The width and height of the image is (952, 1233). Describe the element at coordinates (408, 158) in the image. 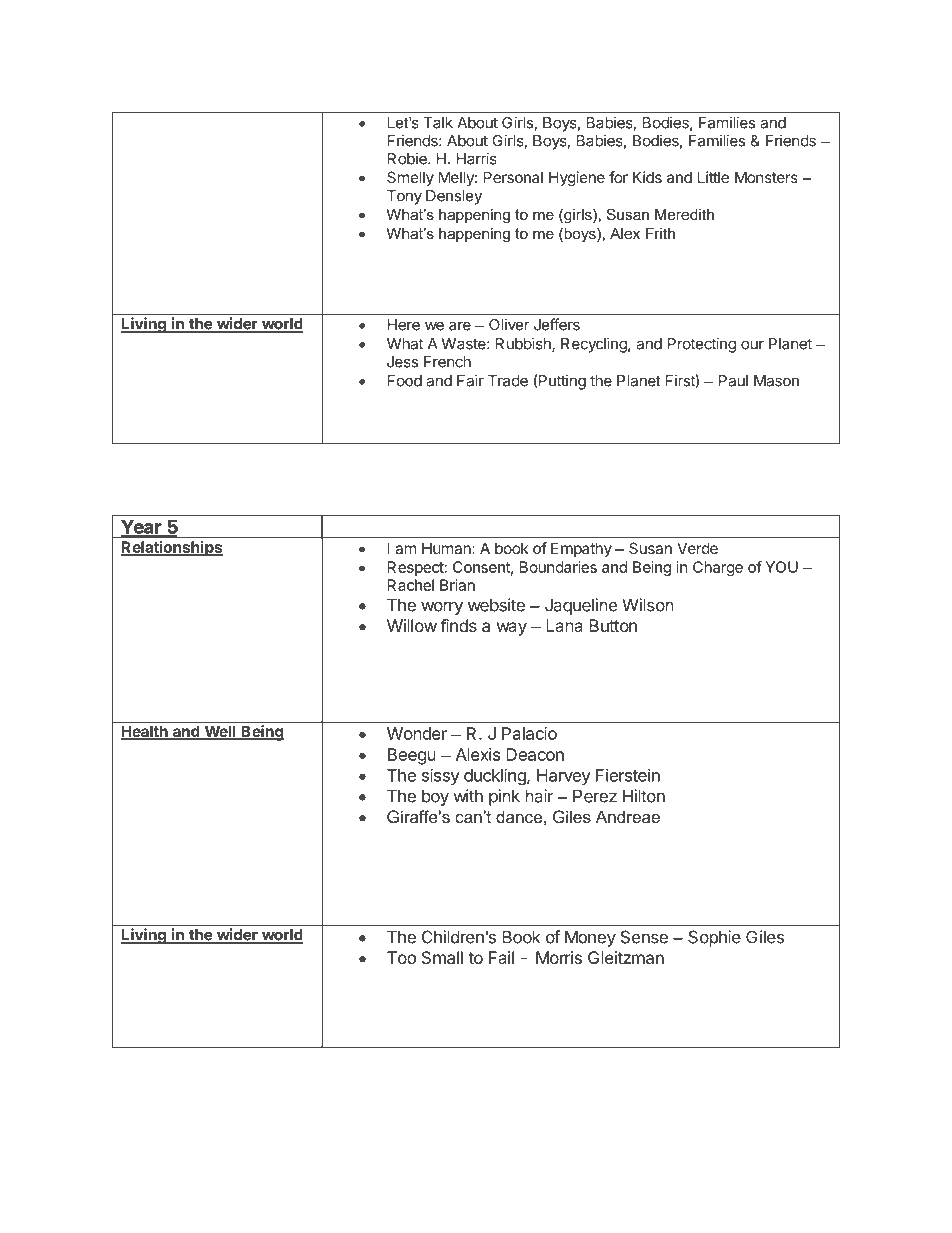

I see `Robie` at that location.
